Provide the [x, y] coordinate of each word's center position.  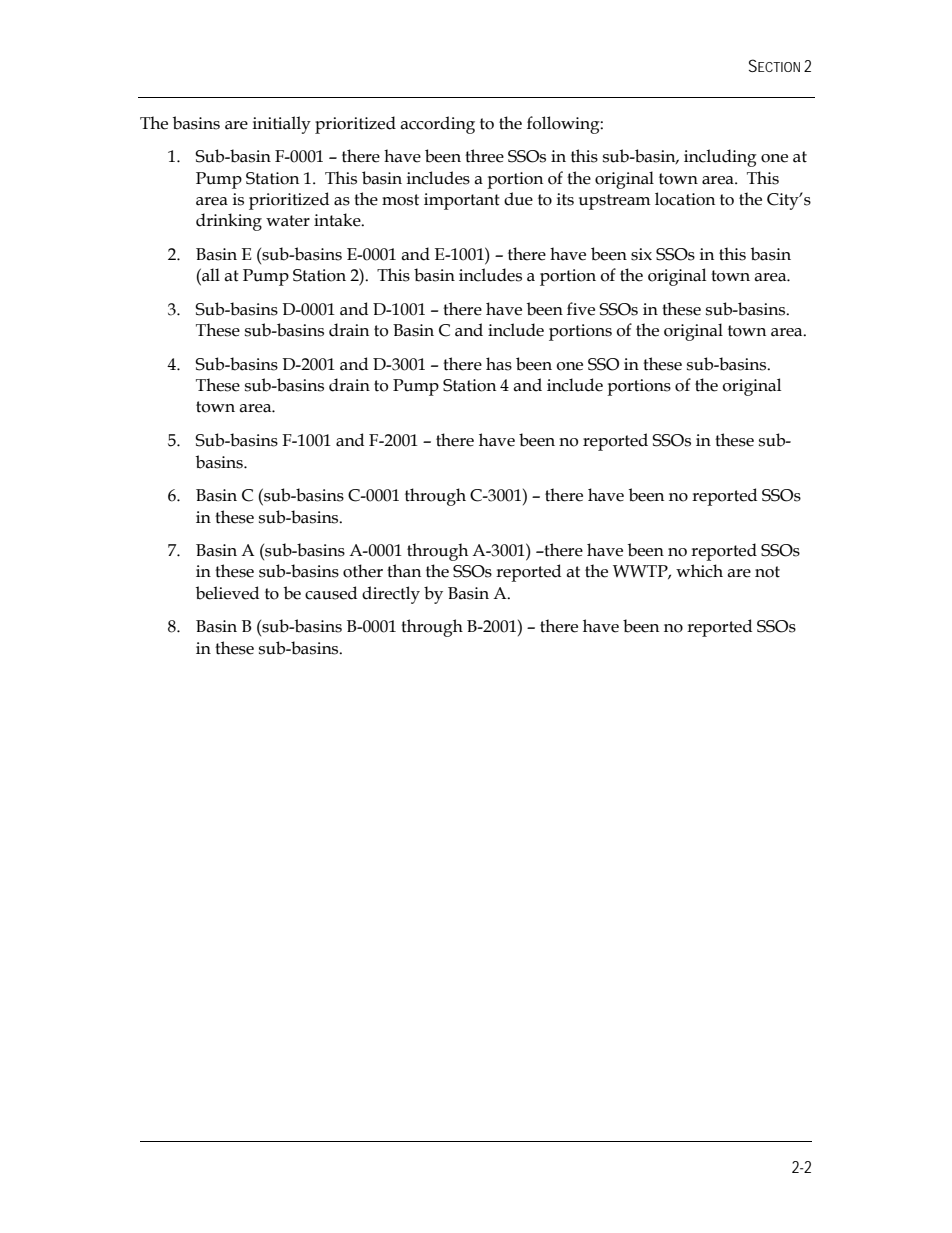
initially [282, 125]
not [767, 572]
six [641, 254]
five [581, 309]
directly [391, 595]
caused [331, 593]
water [288, 221]
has [499, 364]
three [484, 156]
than [404, 571]
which [699, 571]
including [720, 158]
